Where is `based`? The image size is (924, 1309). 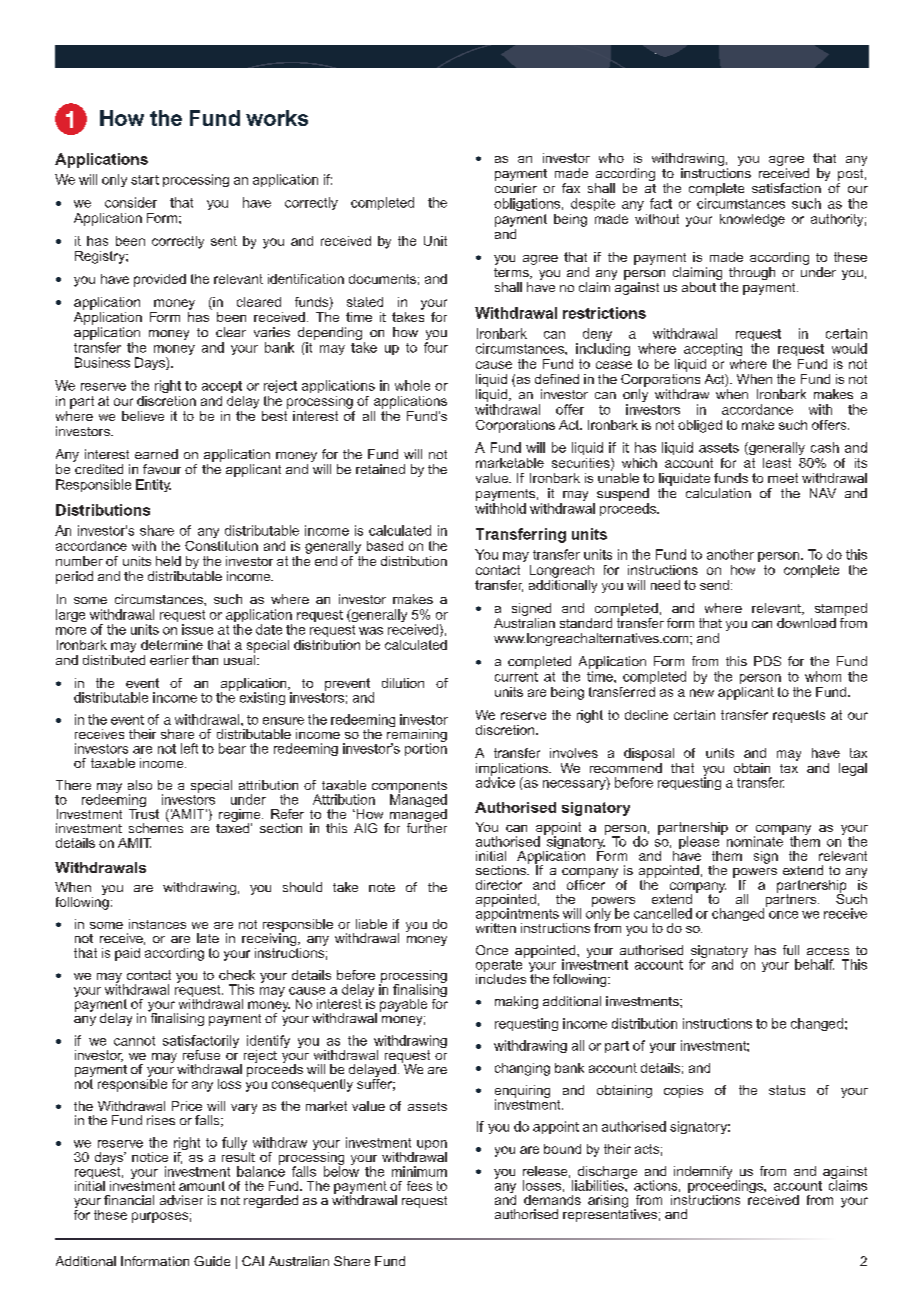 based is located at coordinates (385, 546).
